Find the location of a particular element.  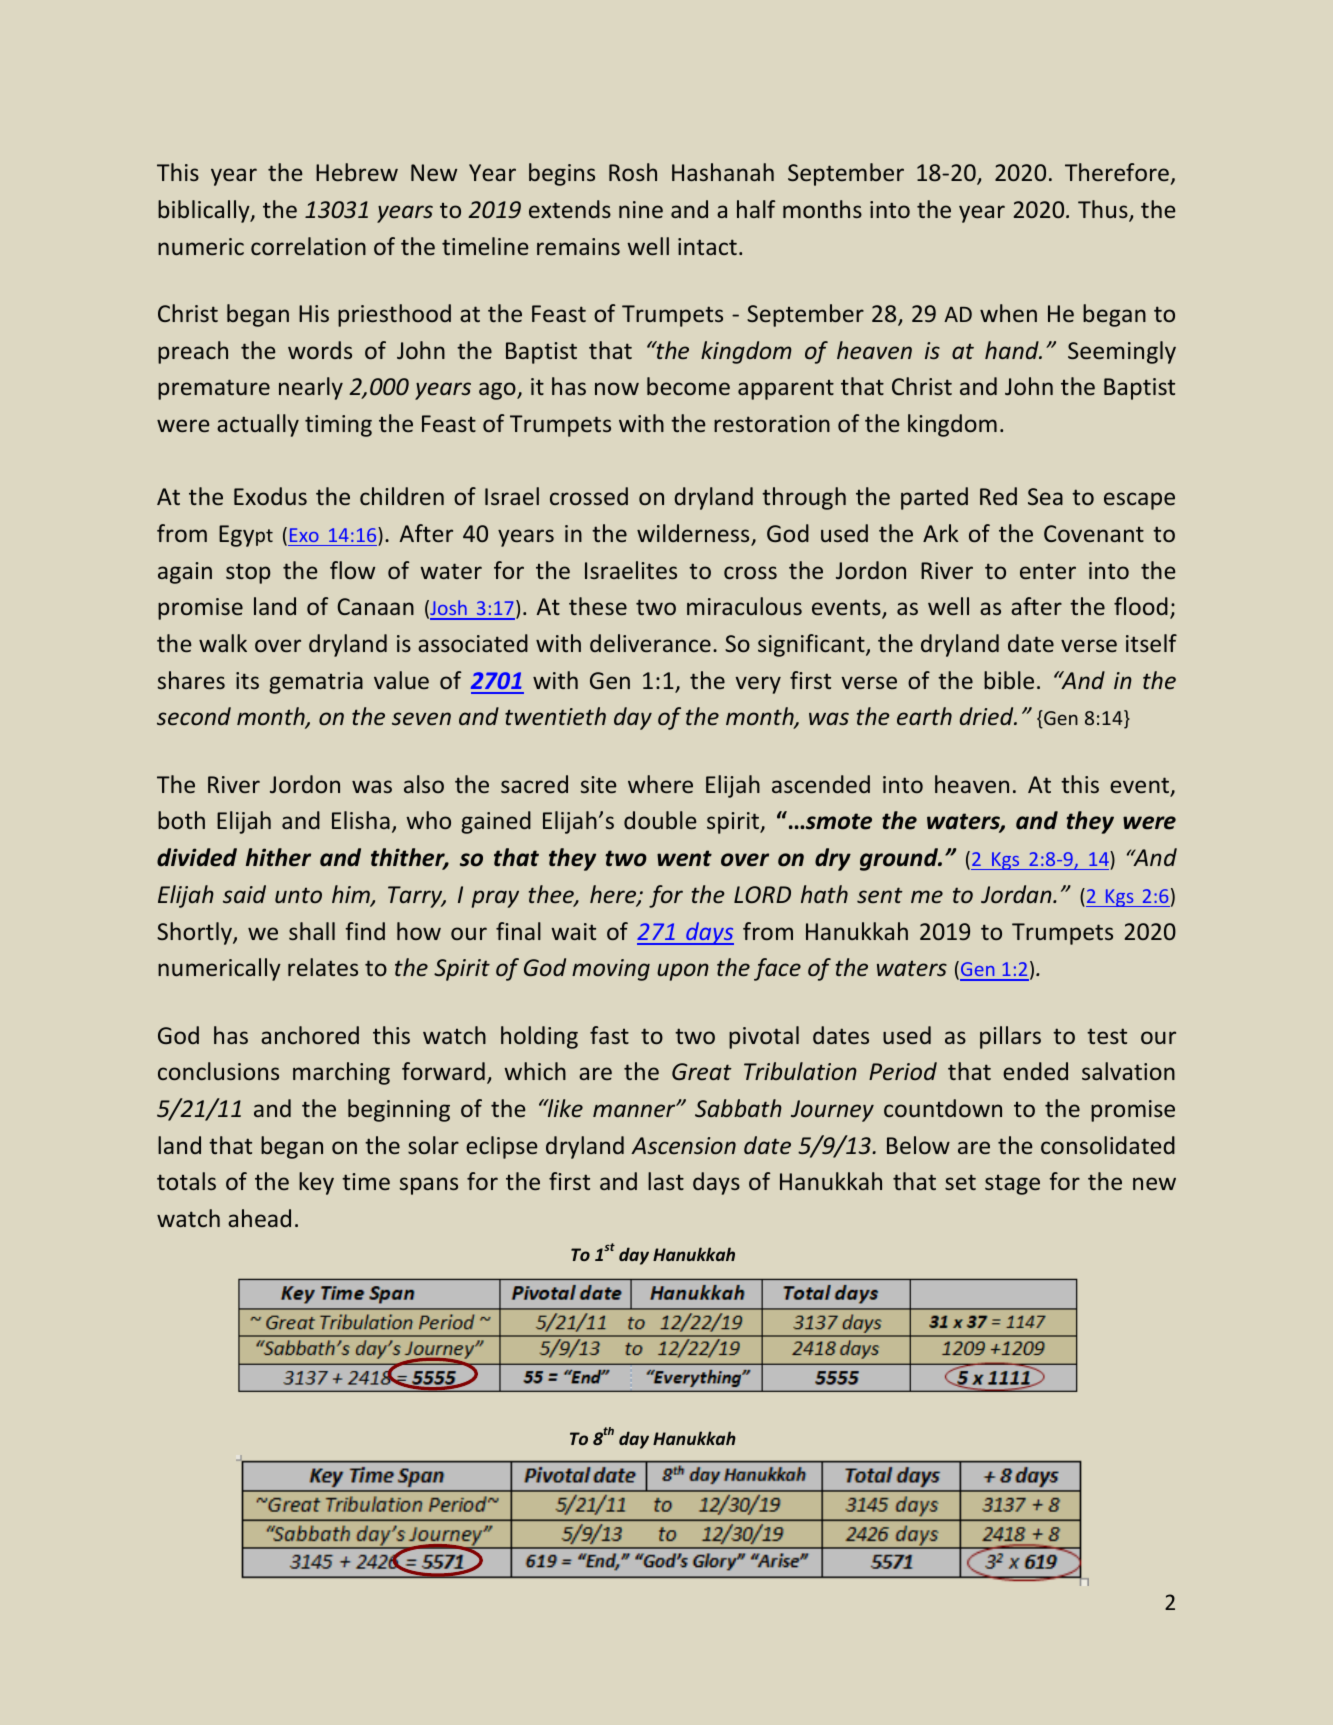

stage is located at coordinates (1012, 1185).
